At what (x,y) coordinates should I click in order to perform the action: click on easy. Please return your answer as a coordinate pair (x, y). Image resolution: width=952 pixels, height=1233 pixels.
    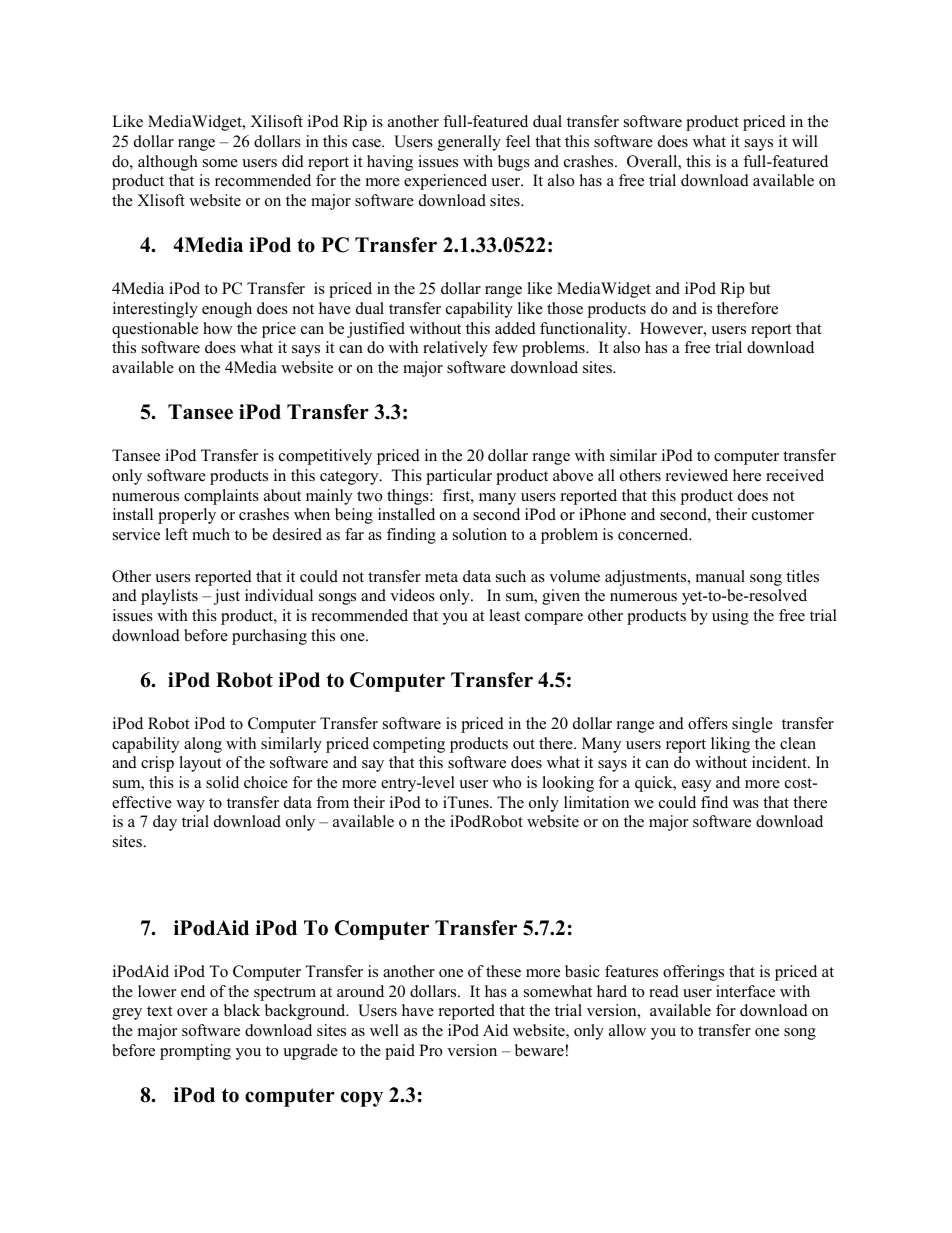
    Looking at the image, I should click on (696, 786).
